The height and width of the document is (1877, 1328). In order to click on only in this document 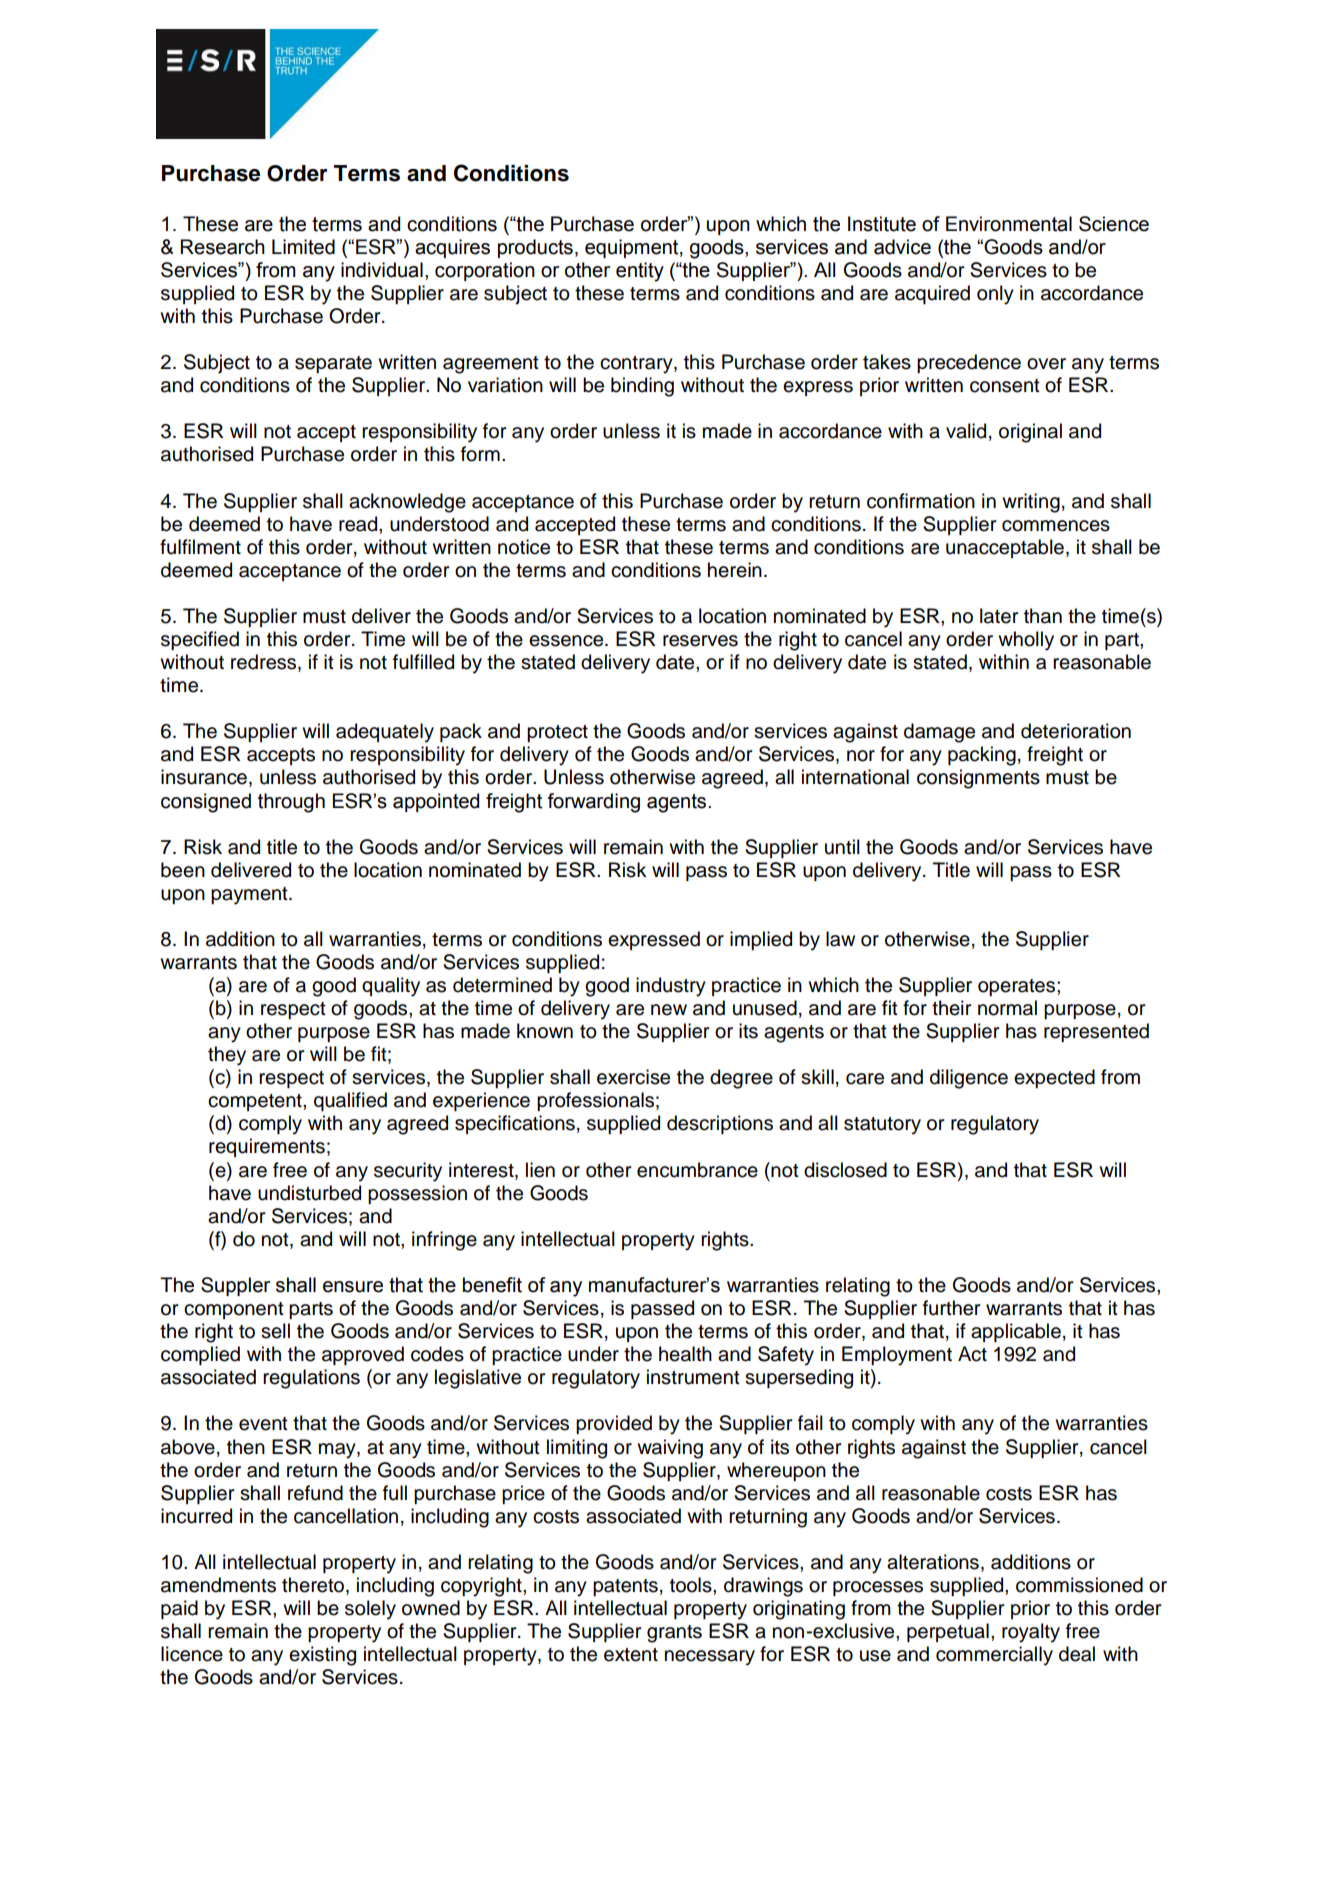, I will do `click(995, 295)`.
